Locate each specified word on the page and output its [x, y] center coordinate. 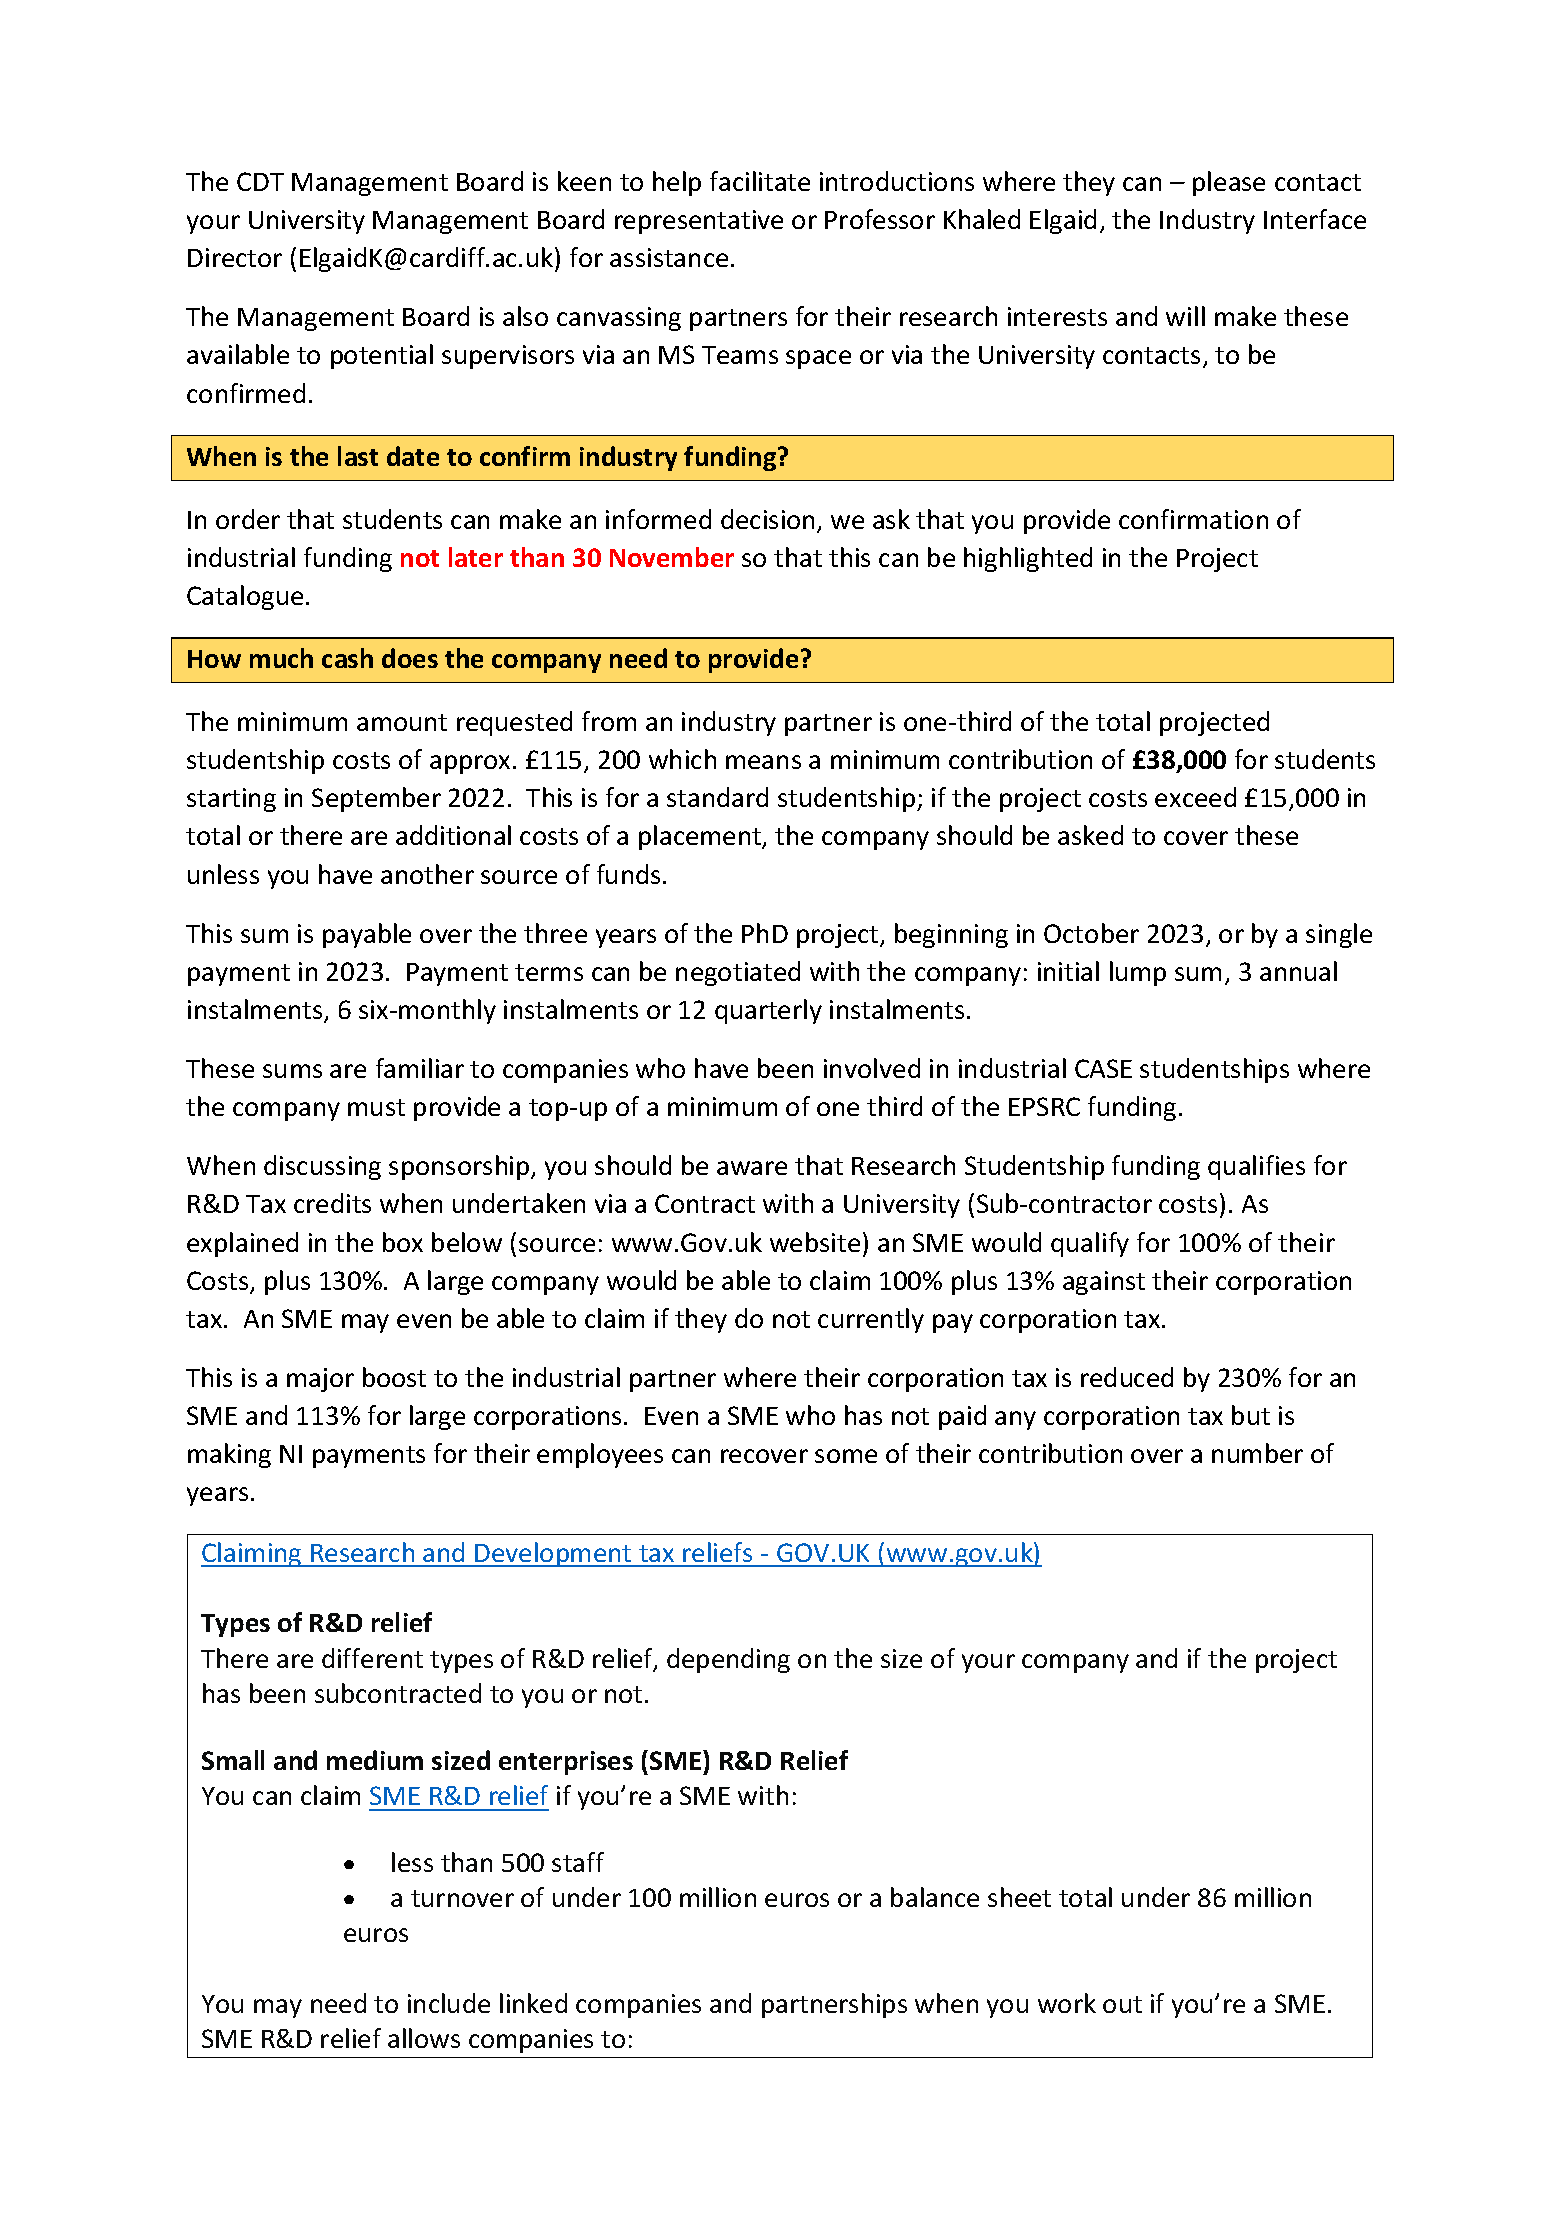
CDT [260, 181]
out [1122, 2004]
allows [424, 2038]
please [1229, 183]
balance [935, 1897]
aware [752, 1168]
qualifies [1256, 1167]
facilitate [760, 181]
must [376, 1107]
